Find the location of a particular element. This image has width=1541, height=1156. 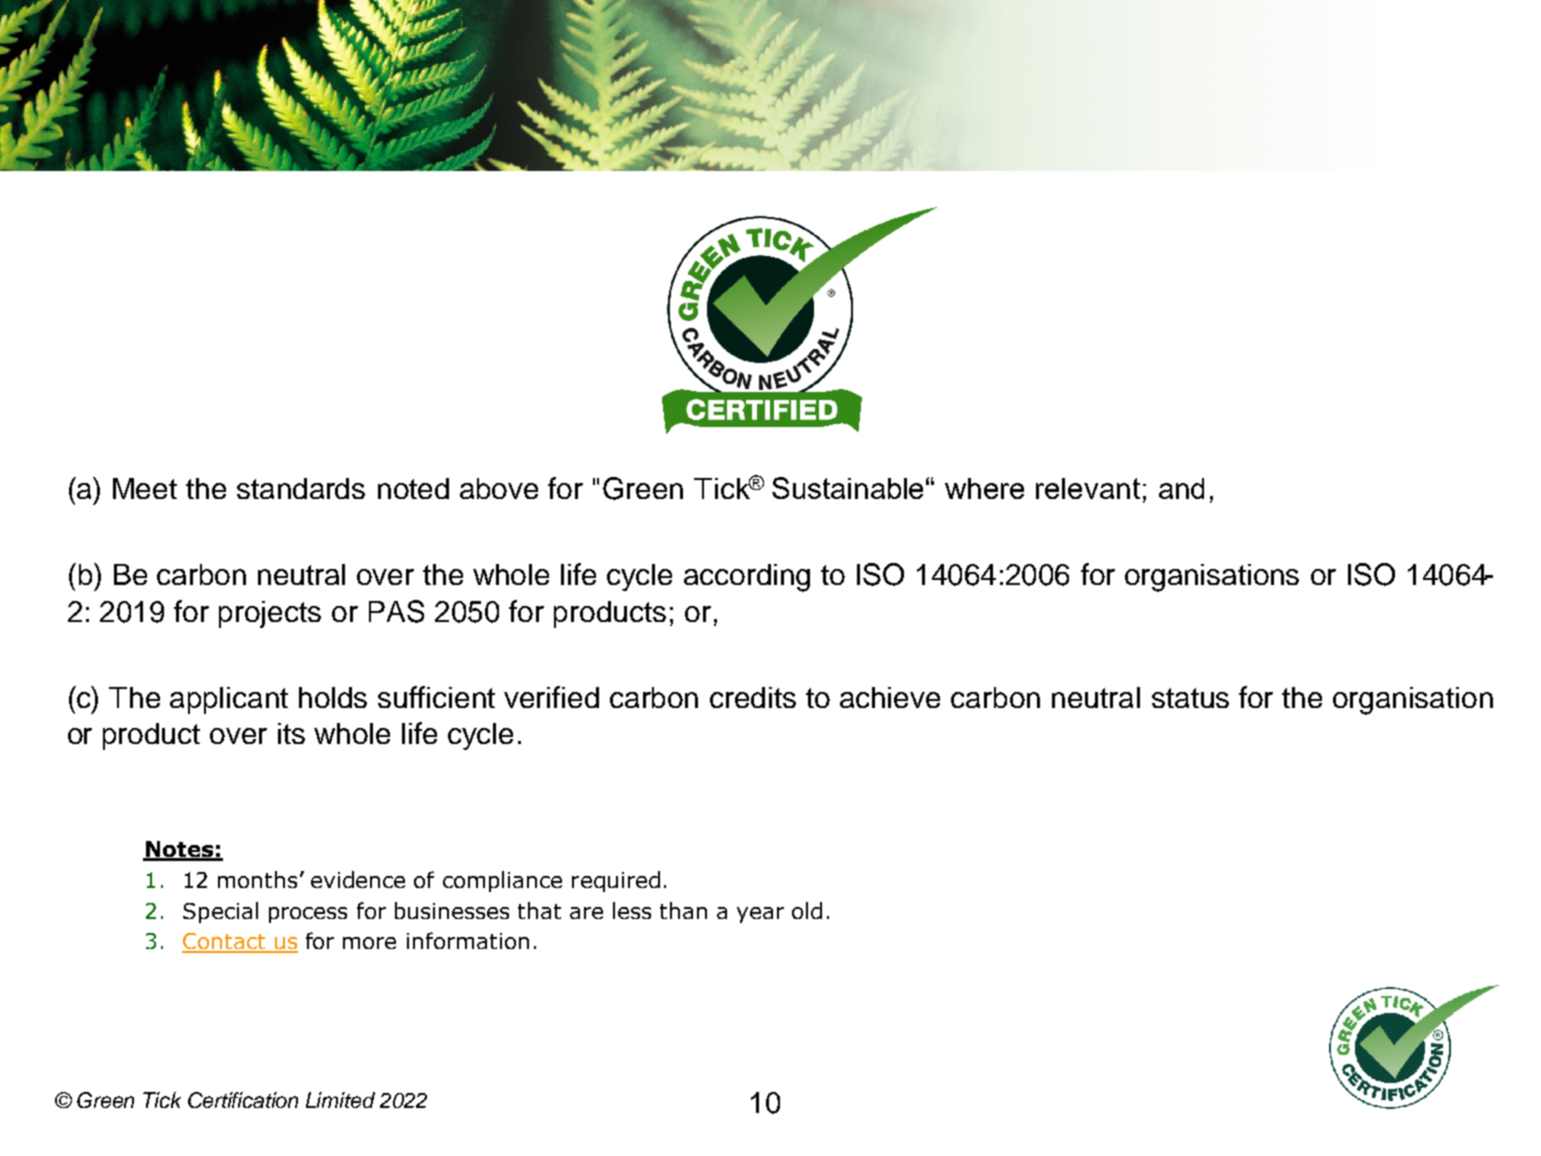

credits is located at coordinates (753, 697).
